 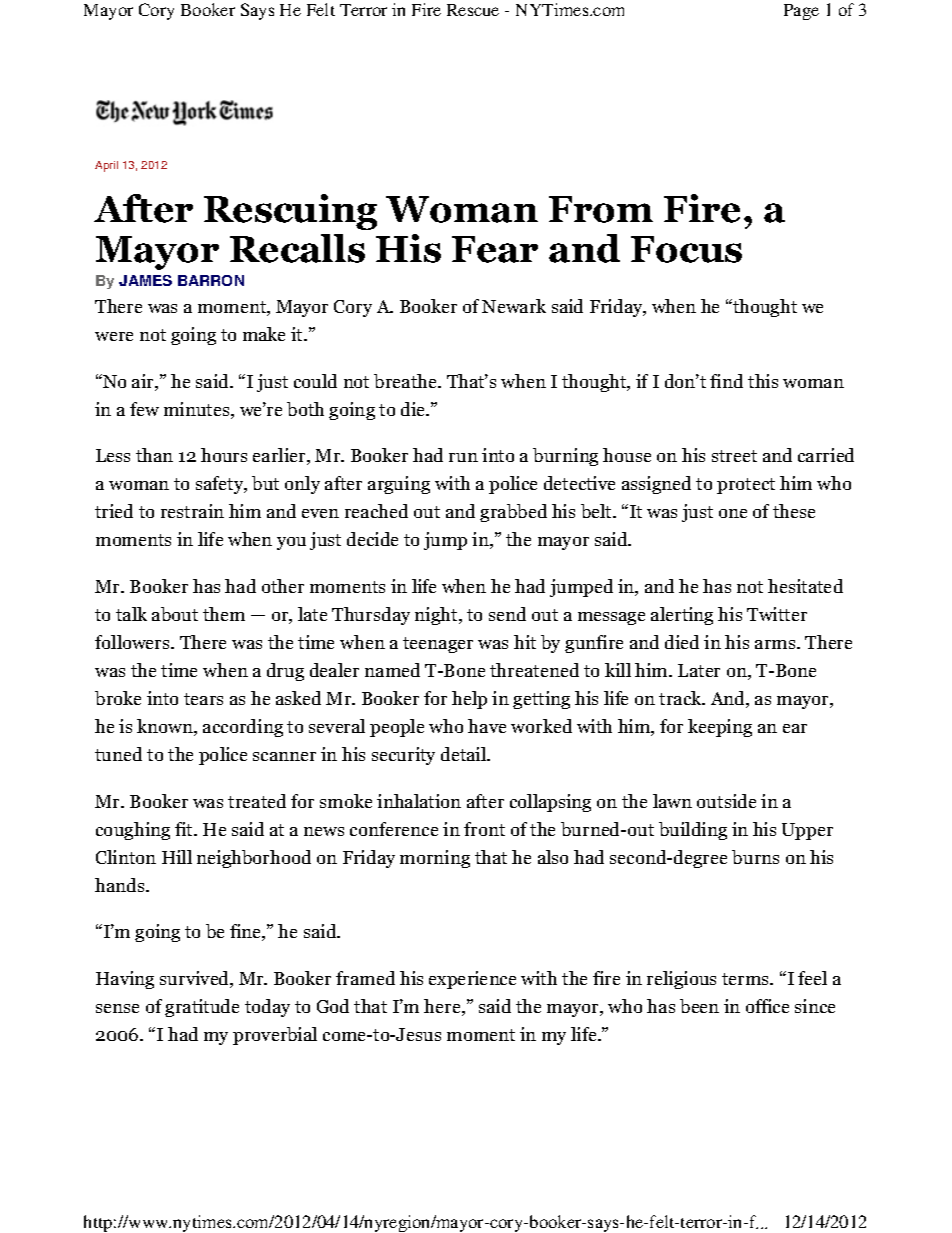 I want to click on grabbed, so click(x=513, y=513).
